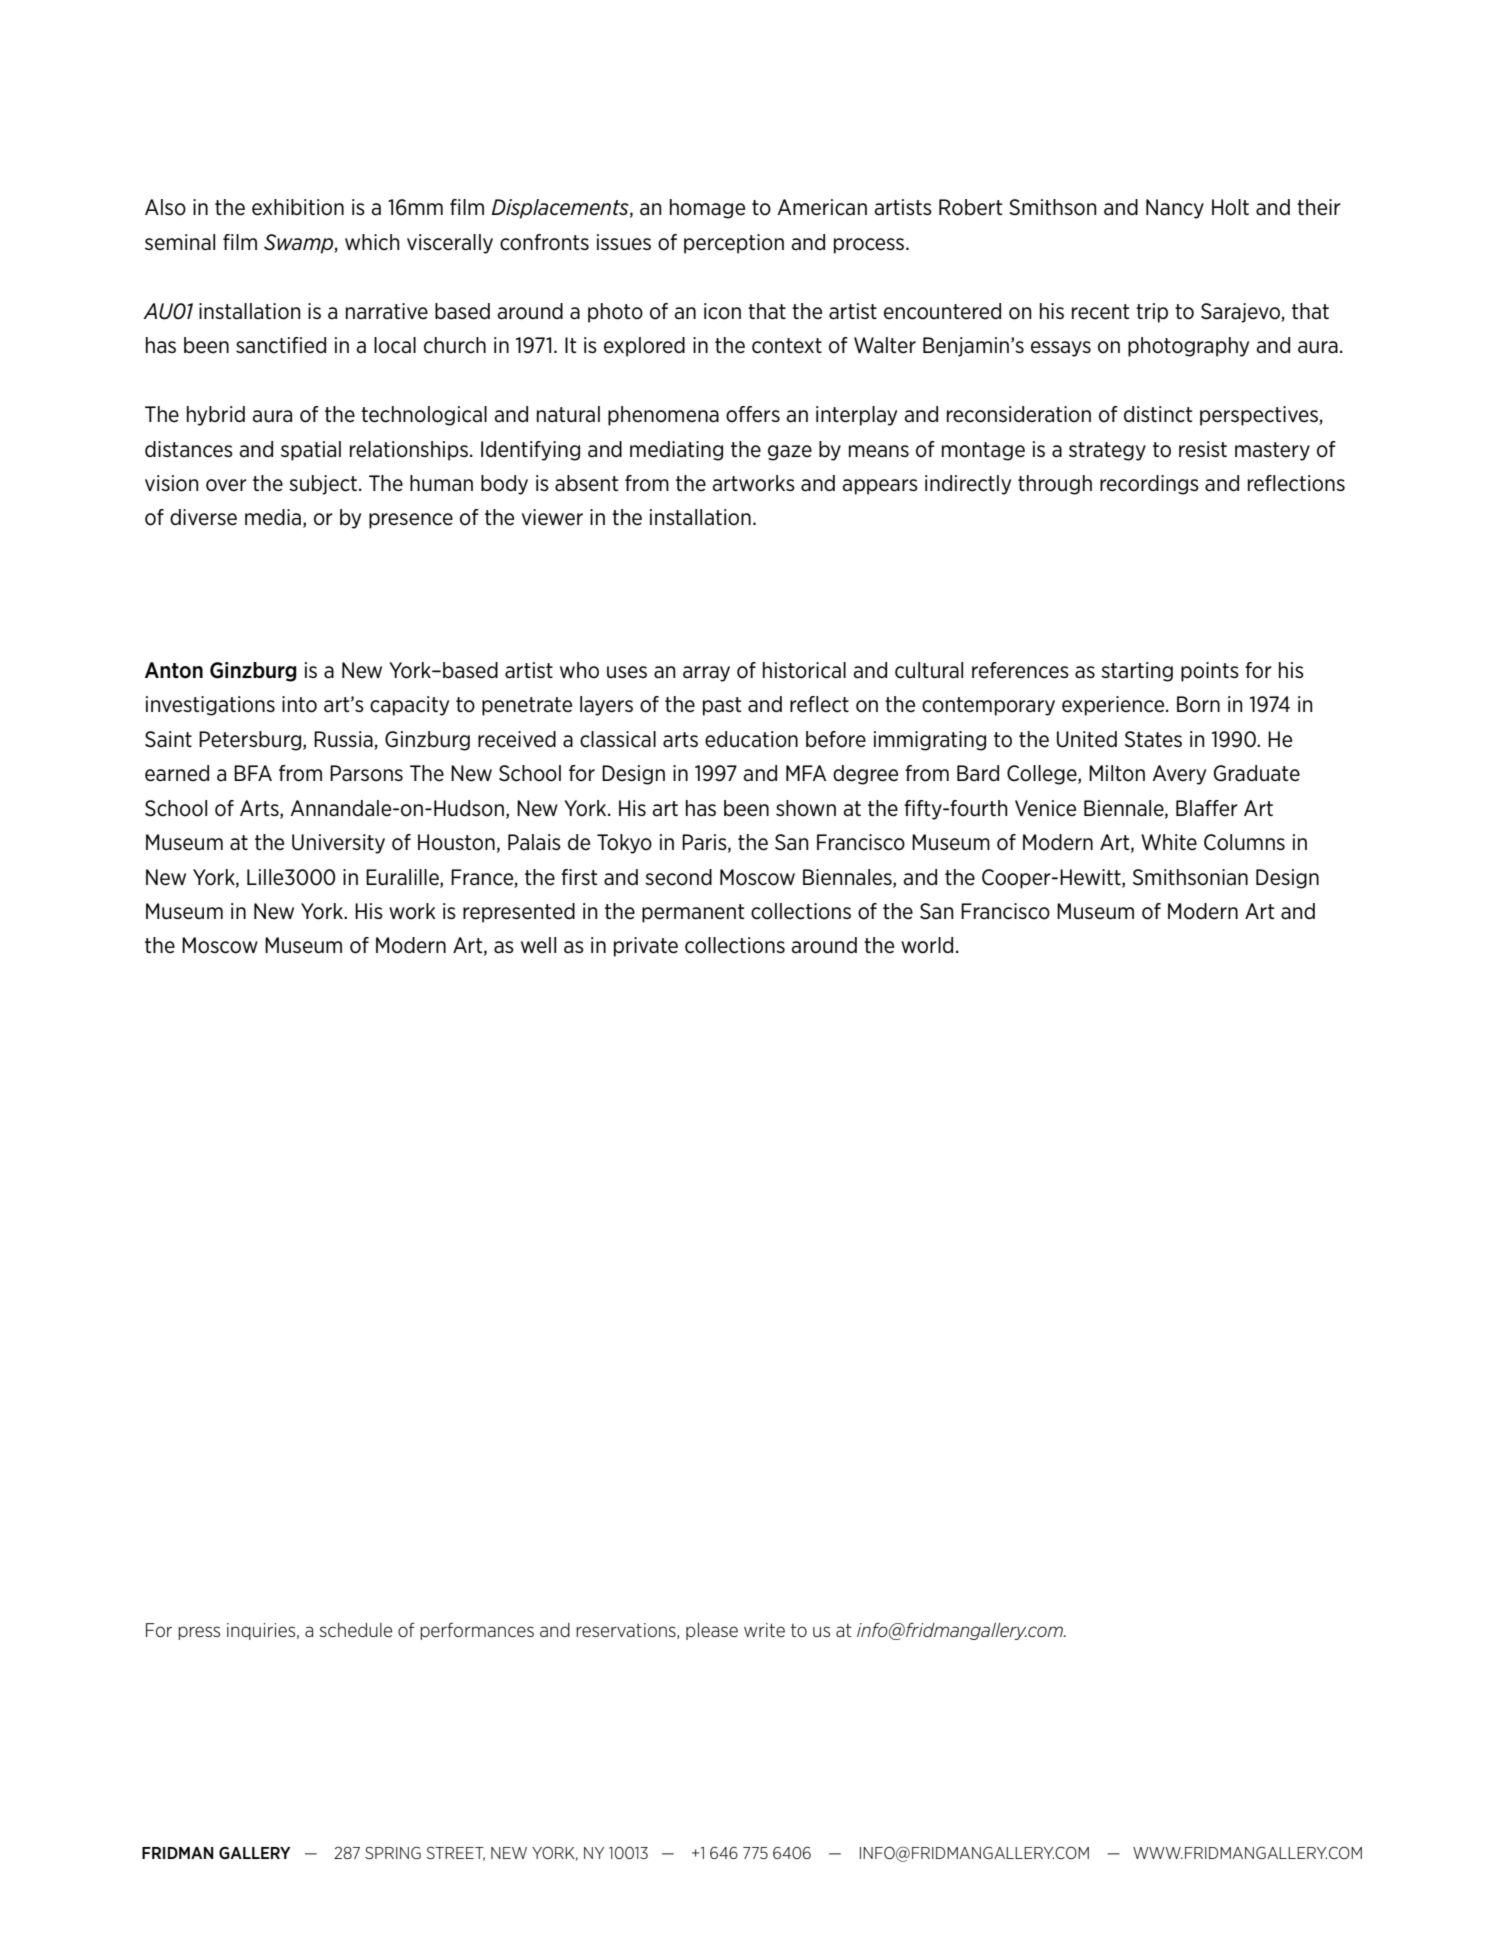 This image has width=1505, height=1948. Describe the element at coordinates (1175, 209) in the image. I see `Nancy` at that location.
